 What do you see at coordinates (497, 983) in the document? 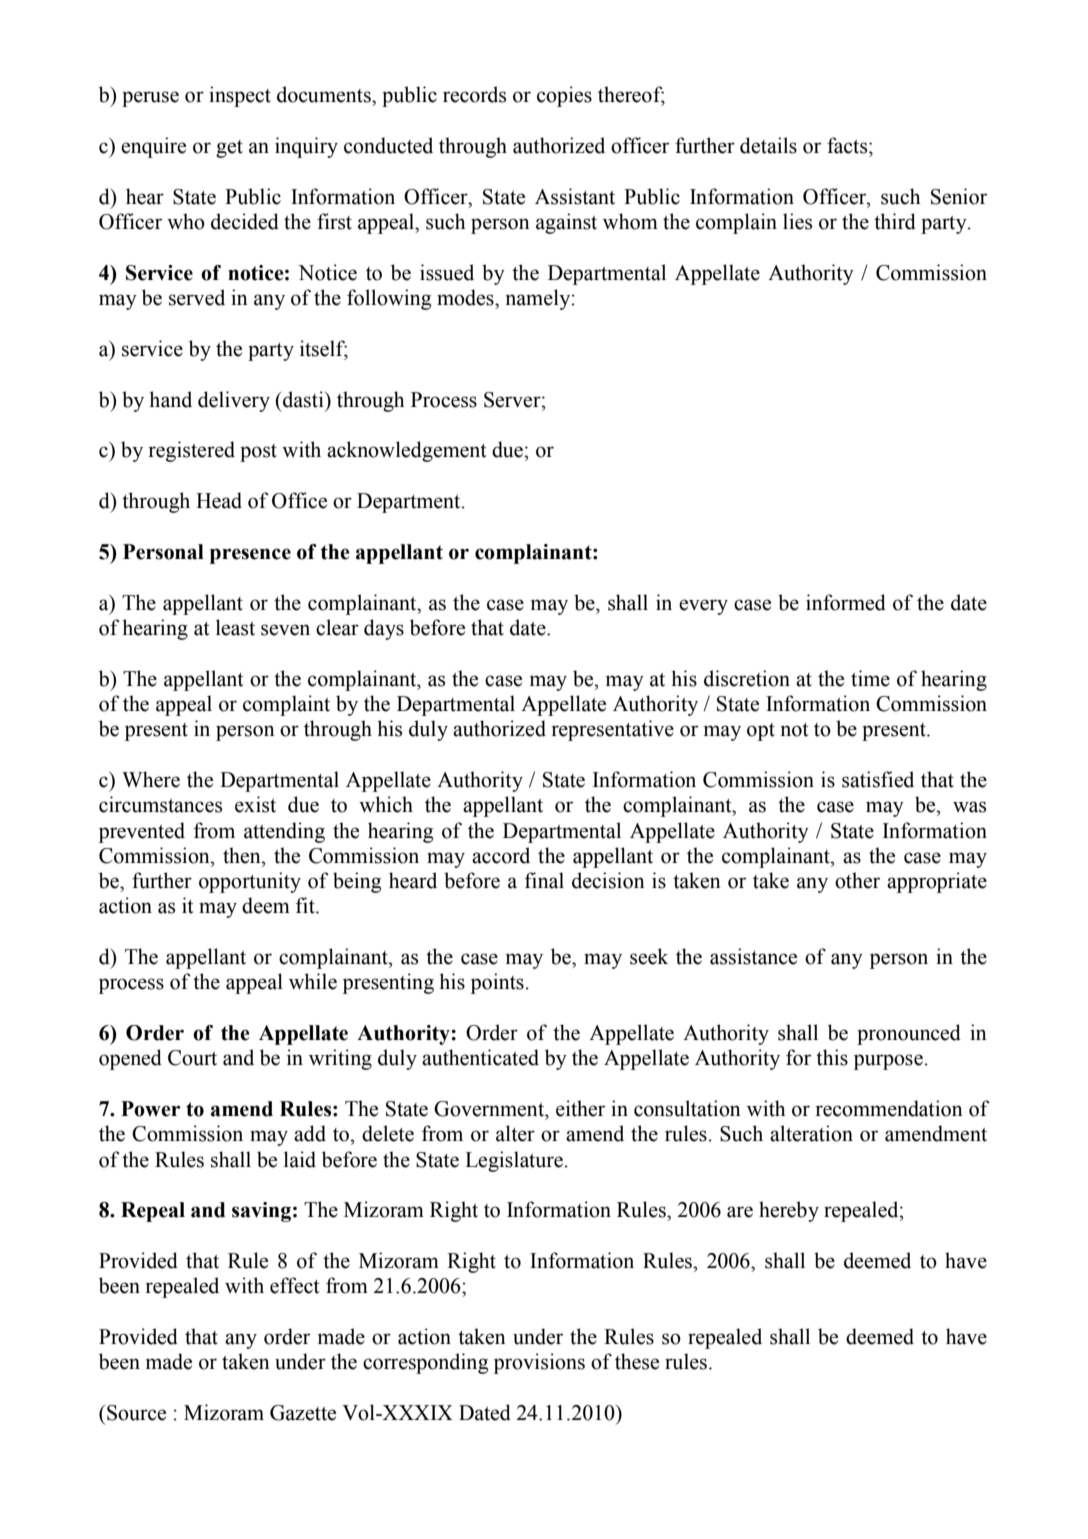
I see `points` at bounding box center [497, 983].
